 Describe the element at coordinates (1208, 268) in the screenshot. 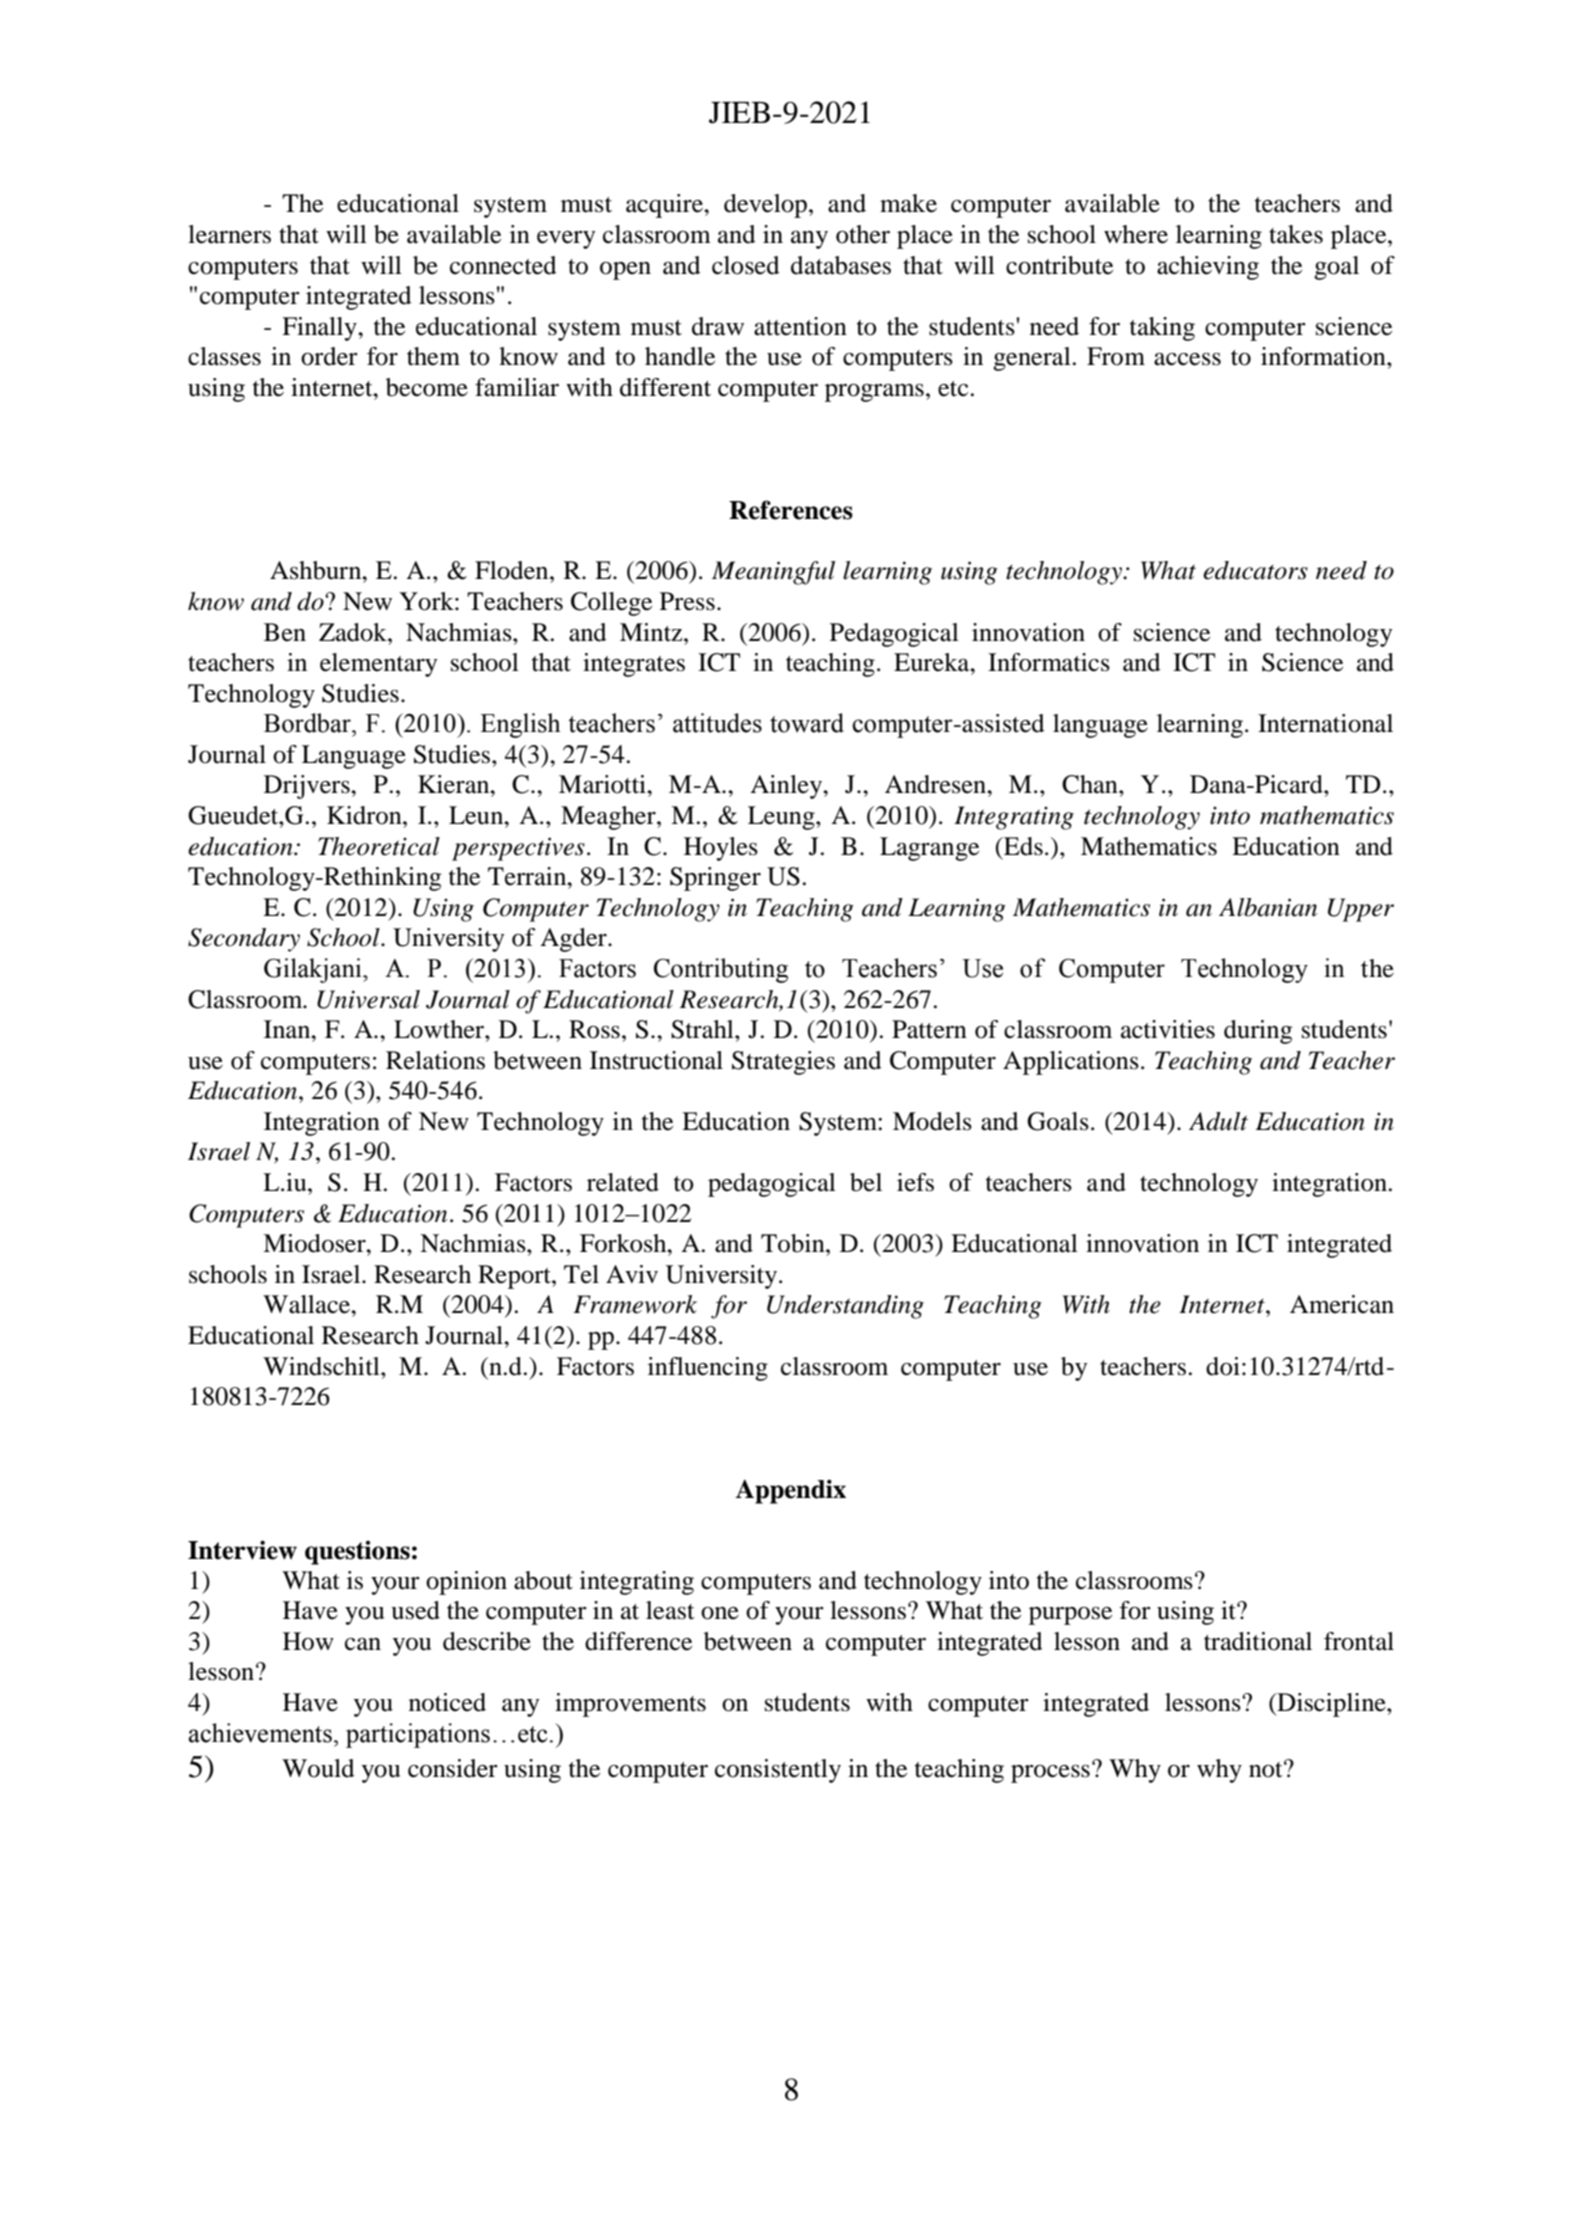

I see `achieving` at that location.
